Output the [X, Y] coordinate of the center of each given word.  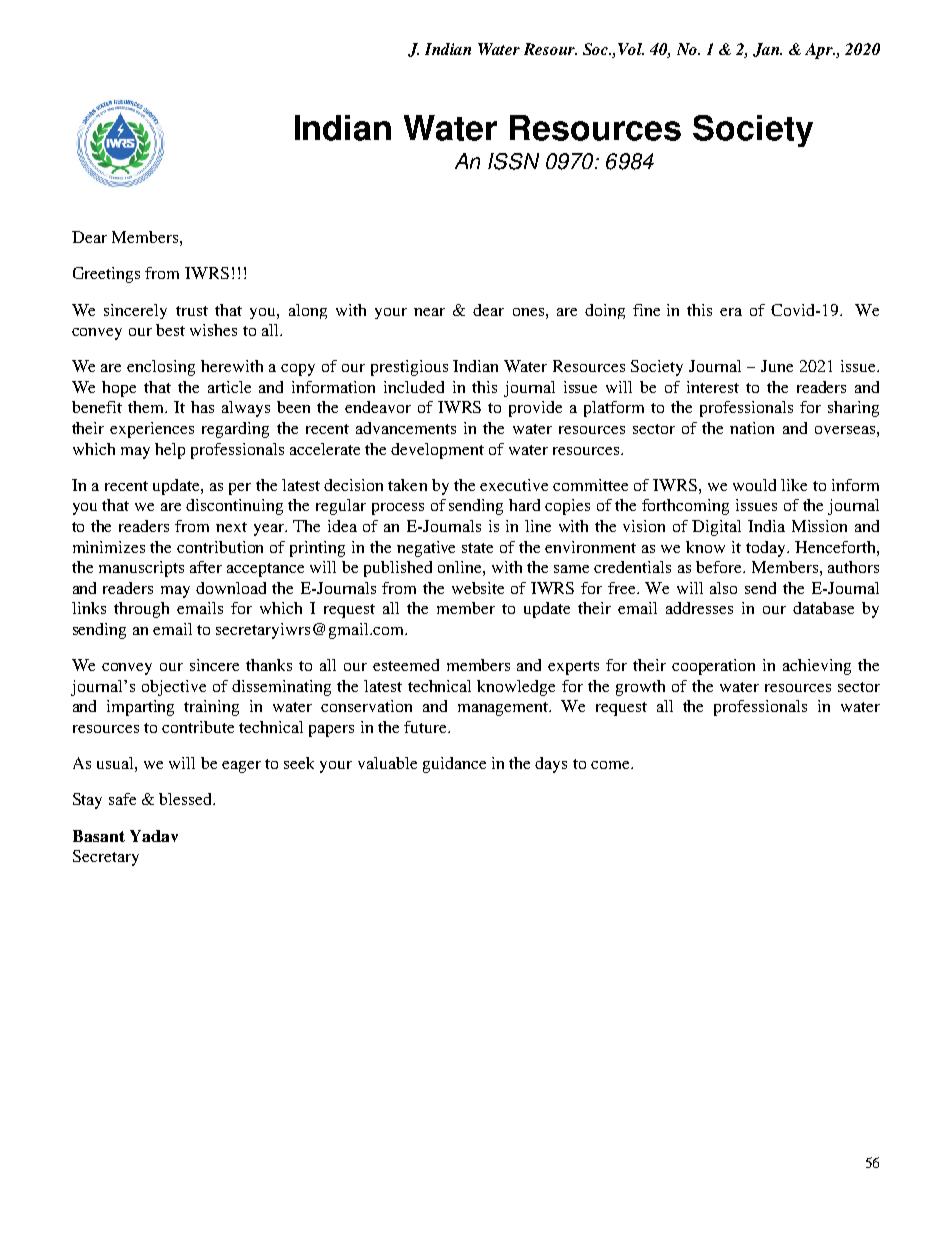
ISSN [513, 161]
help [170, 451]
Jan [767, 50]
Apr [820, 51]
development [437, 451]
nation [752, 428]
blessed [187, 799]
